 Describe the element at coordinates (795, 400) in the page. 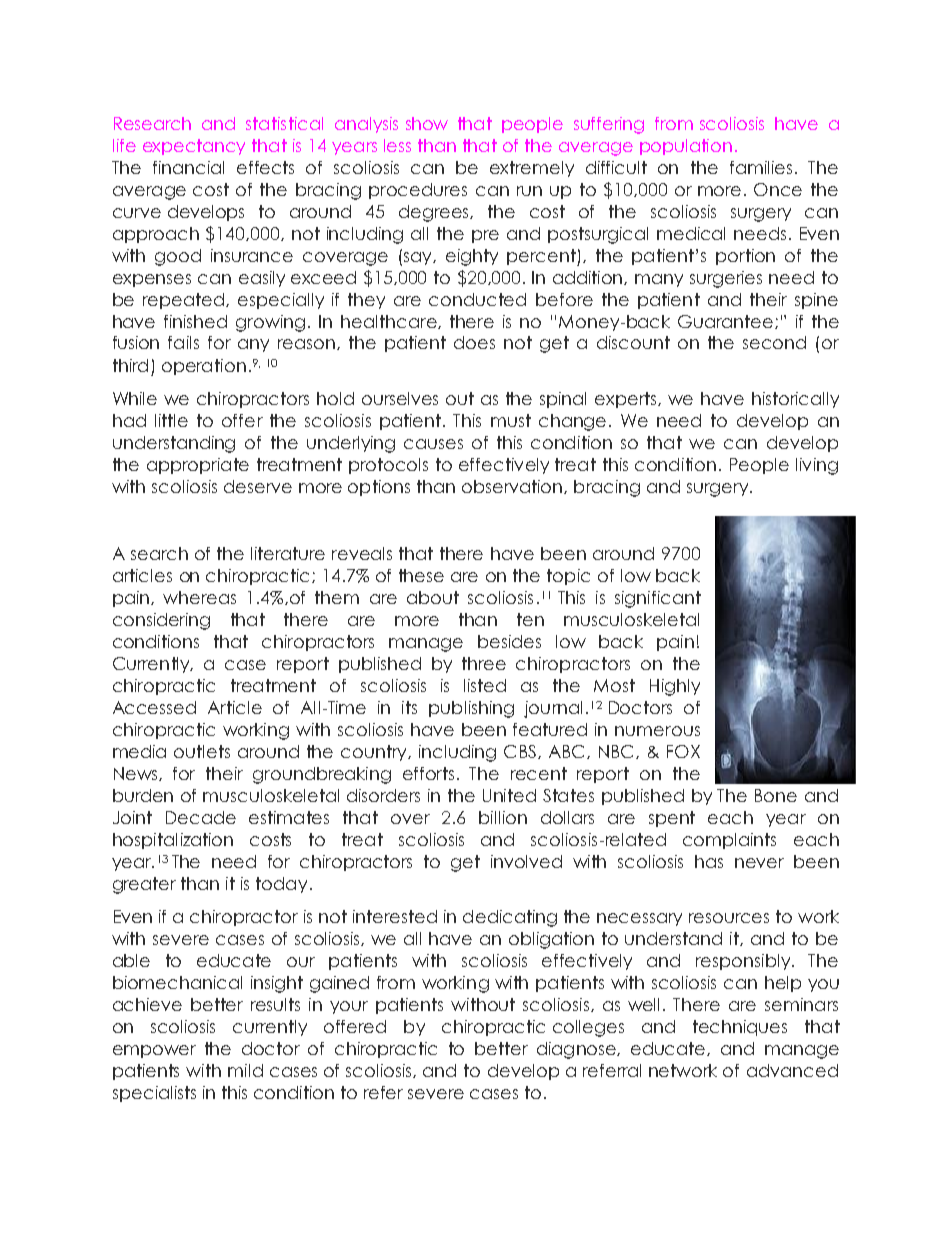

I see `historically` at that location.
